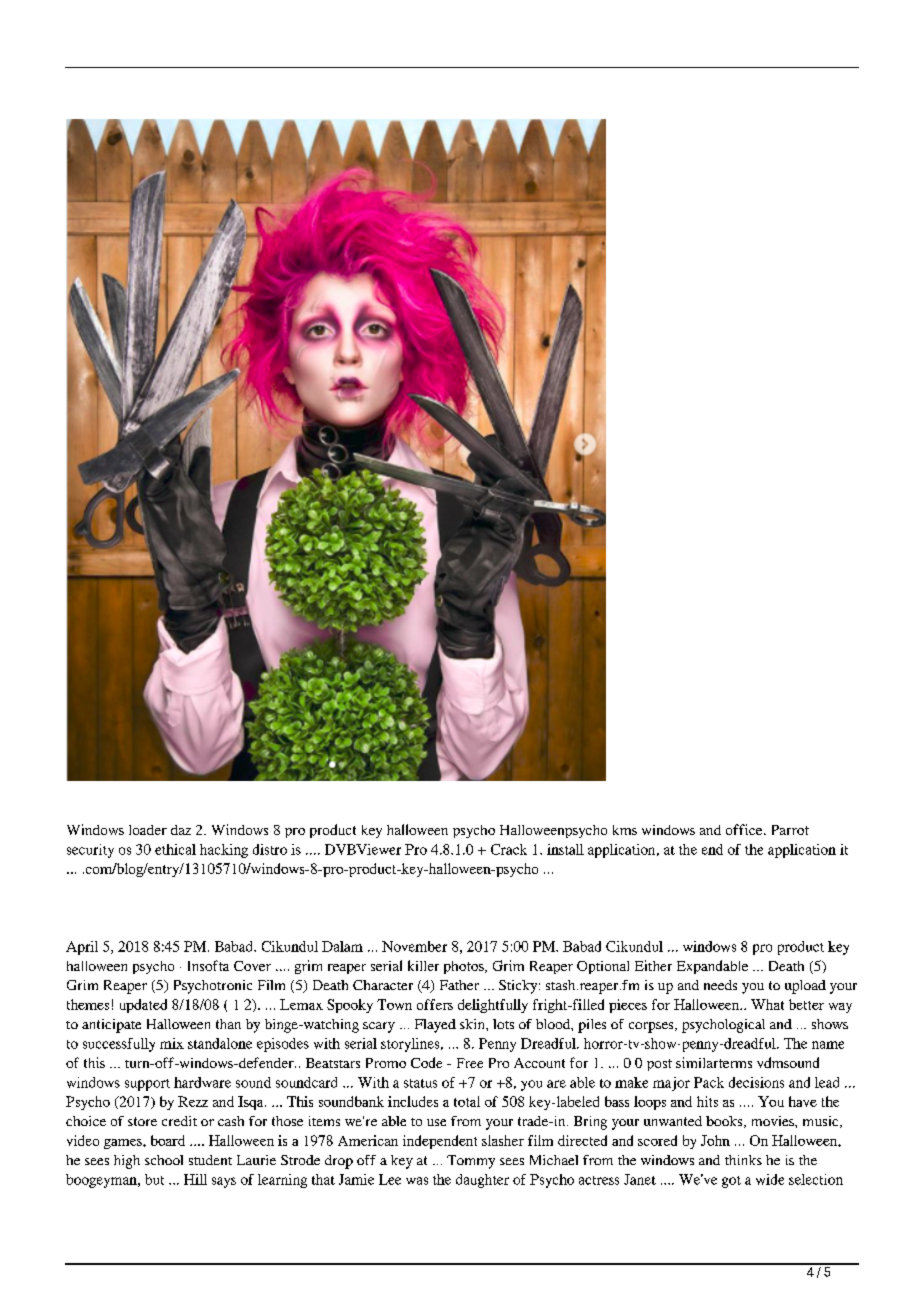 Image resolution: width=924 pixels, height=1308 pixels. I want to click on decisions, so click(756, 1082).
